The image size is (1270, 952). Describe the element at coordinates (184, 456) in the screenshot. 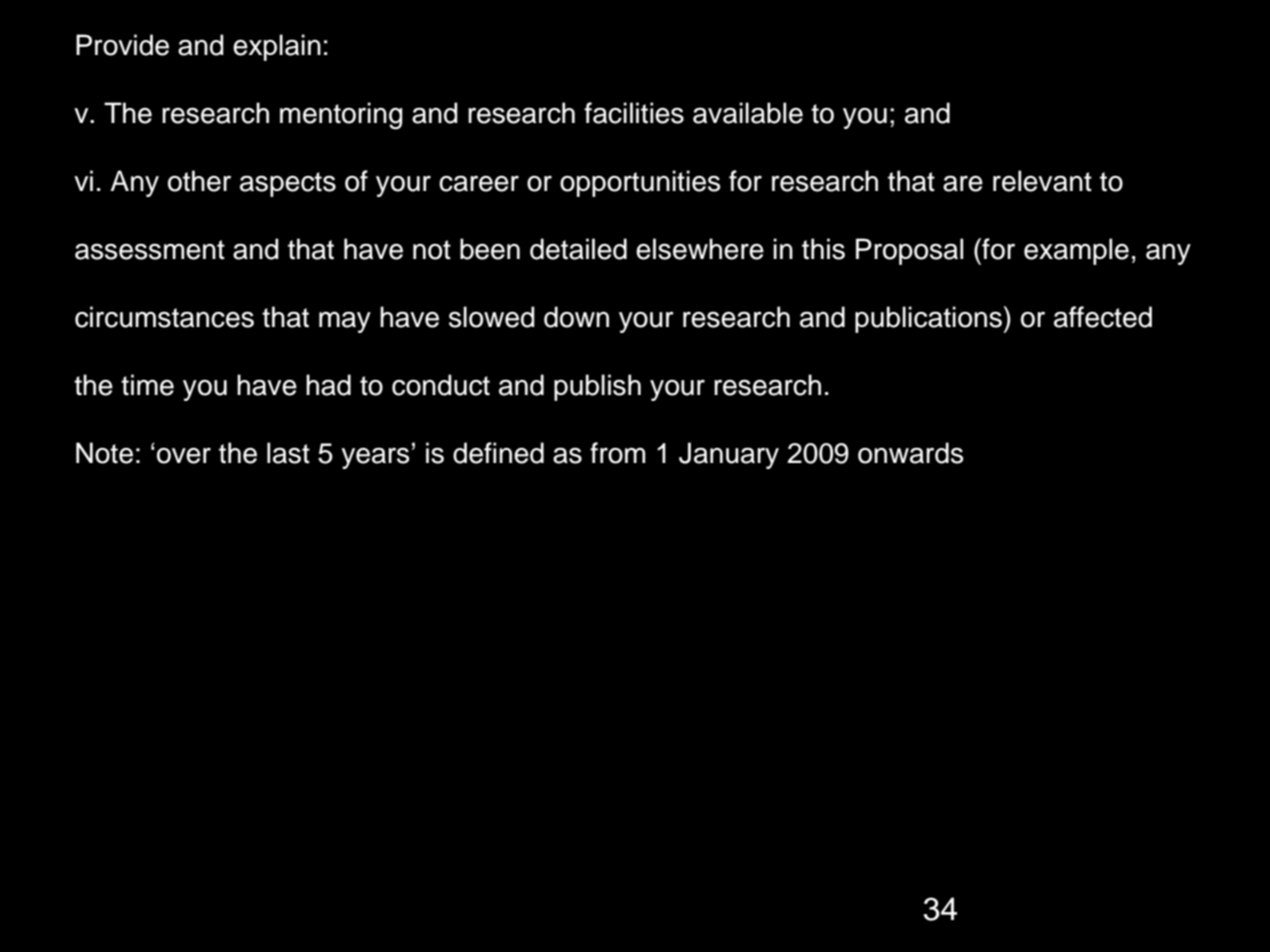

I see `over` at that location.
